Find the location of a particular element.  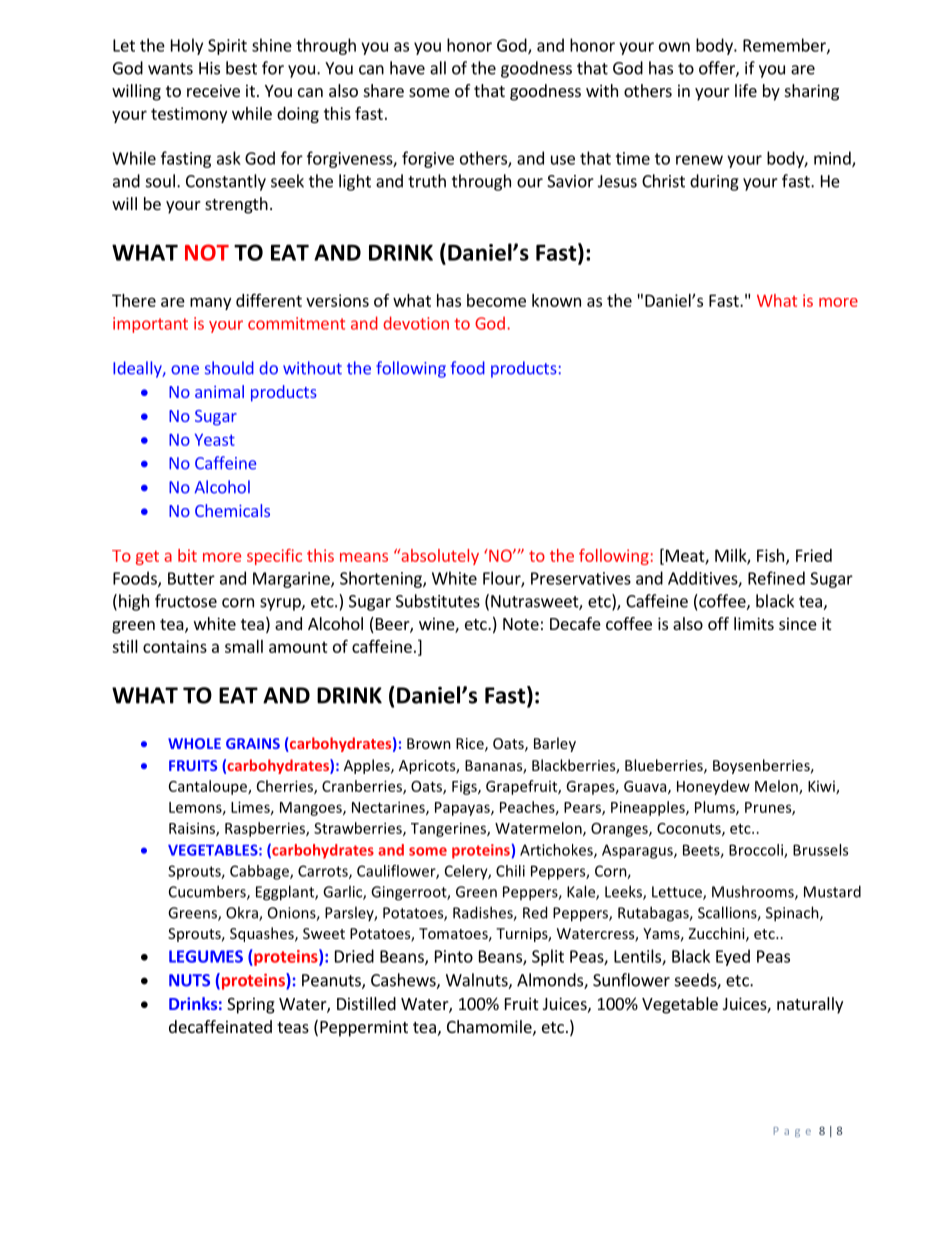

Spring is located at coordinates (251, 1005).
